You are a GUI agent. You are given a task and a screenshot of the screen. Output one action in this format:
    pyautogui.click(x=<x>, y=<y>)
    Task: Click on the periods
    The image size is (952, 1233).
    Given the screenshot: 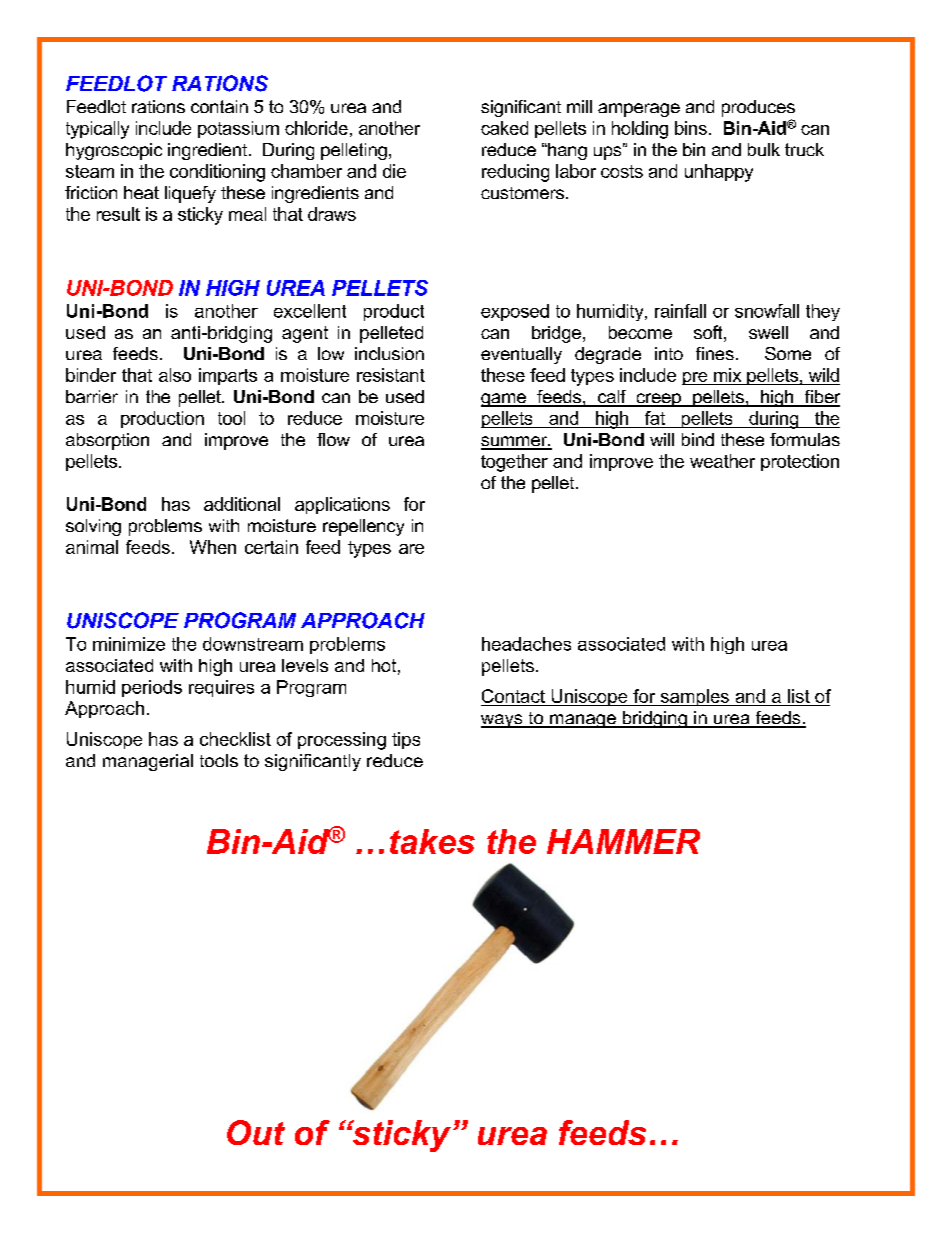 What is the action you would take?
    pyautogui.click(x=152, y=688)
